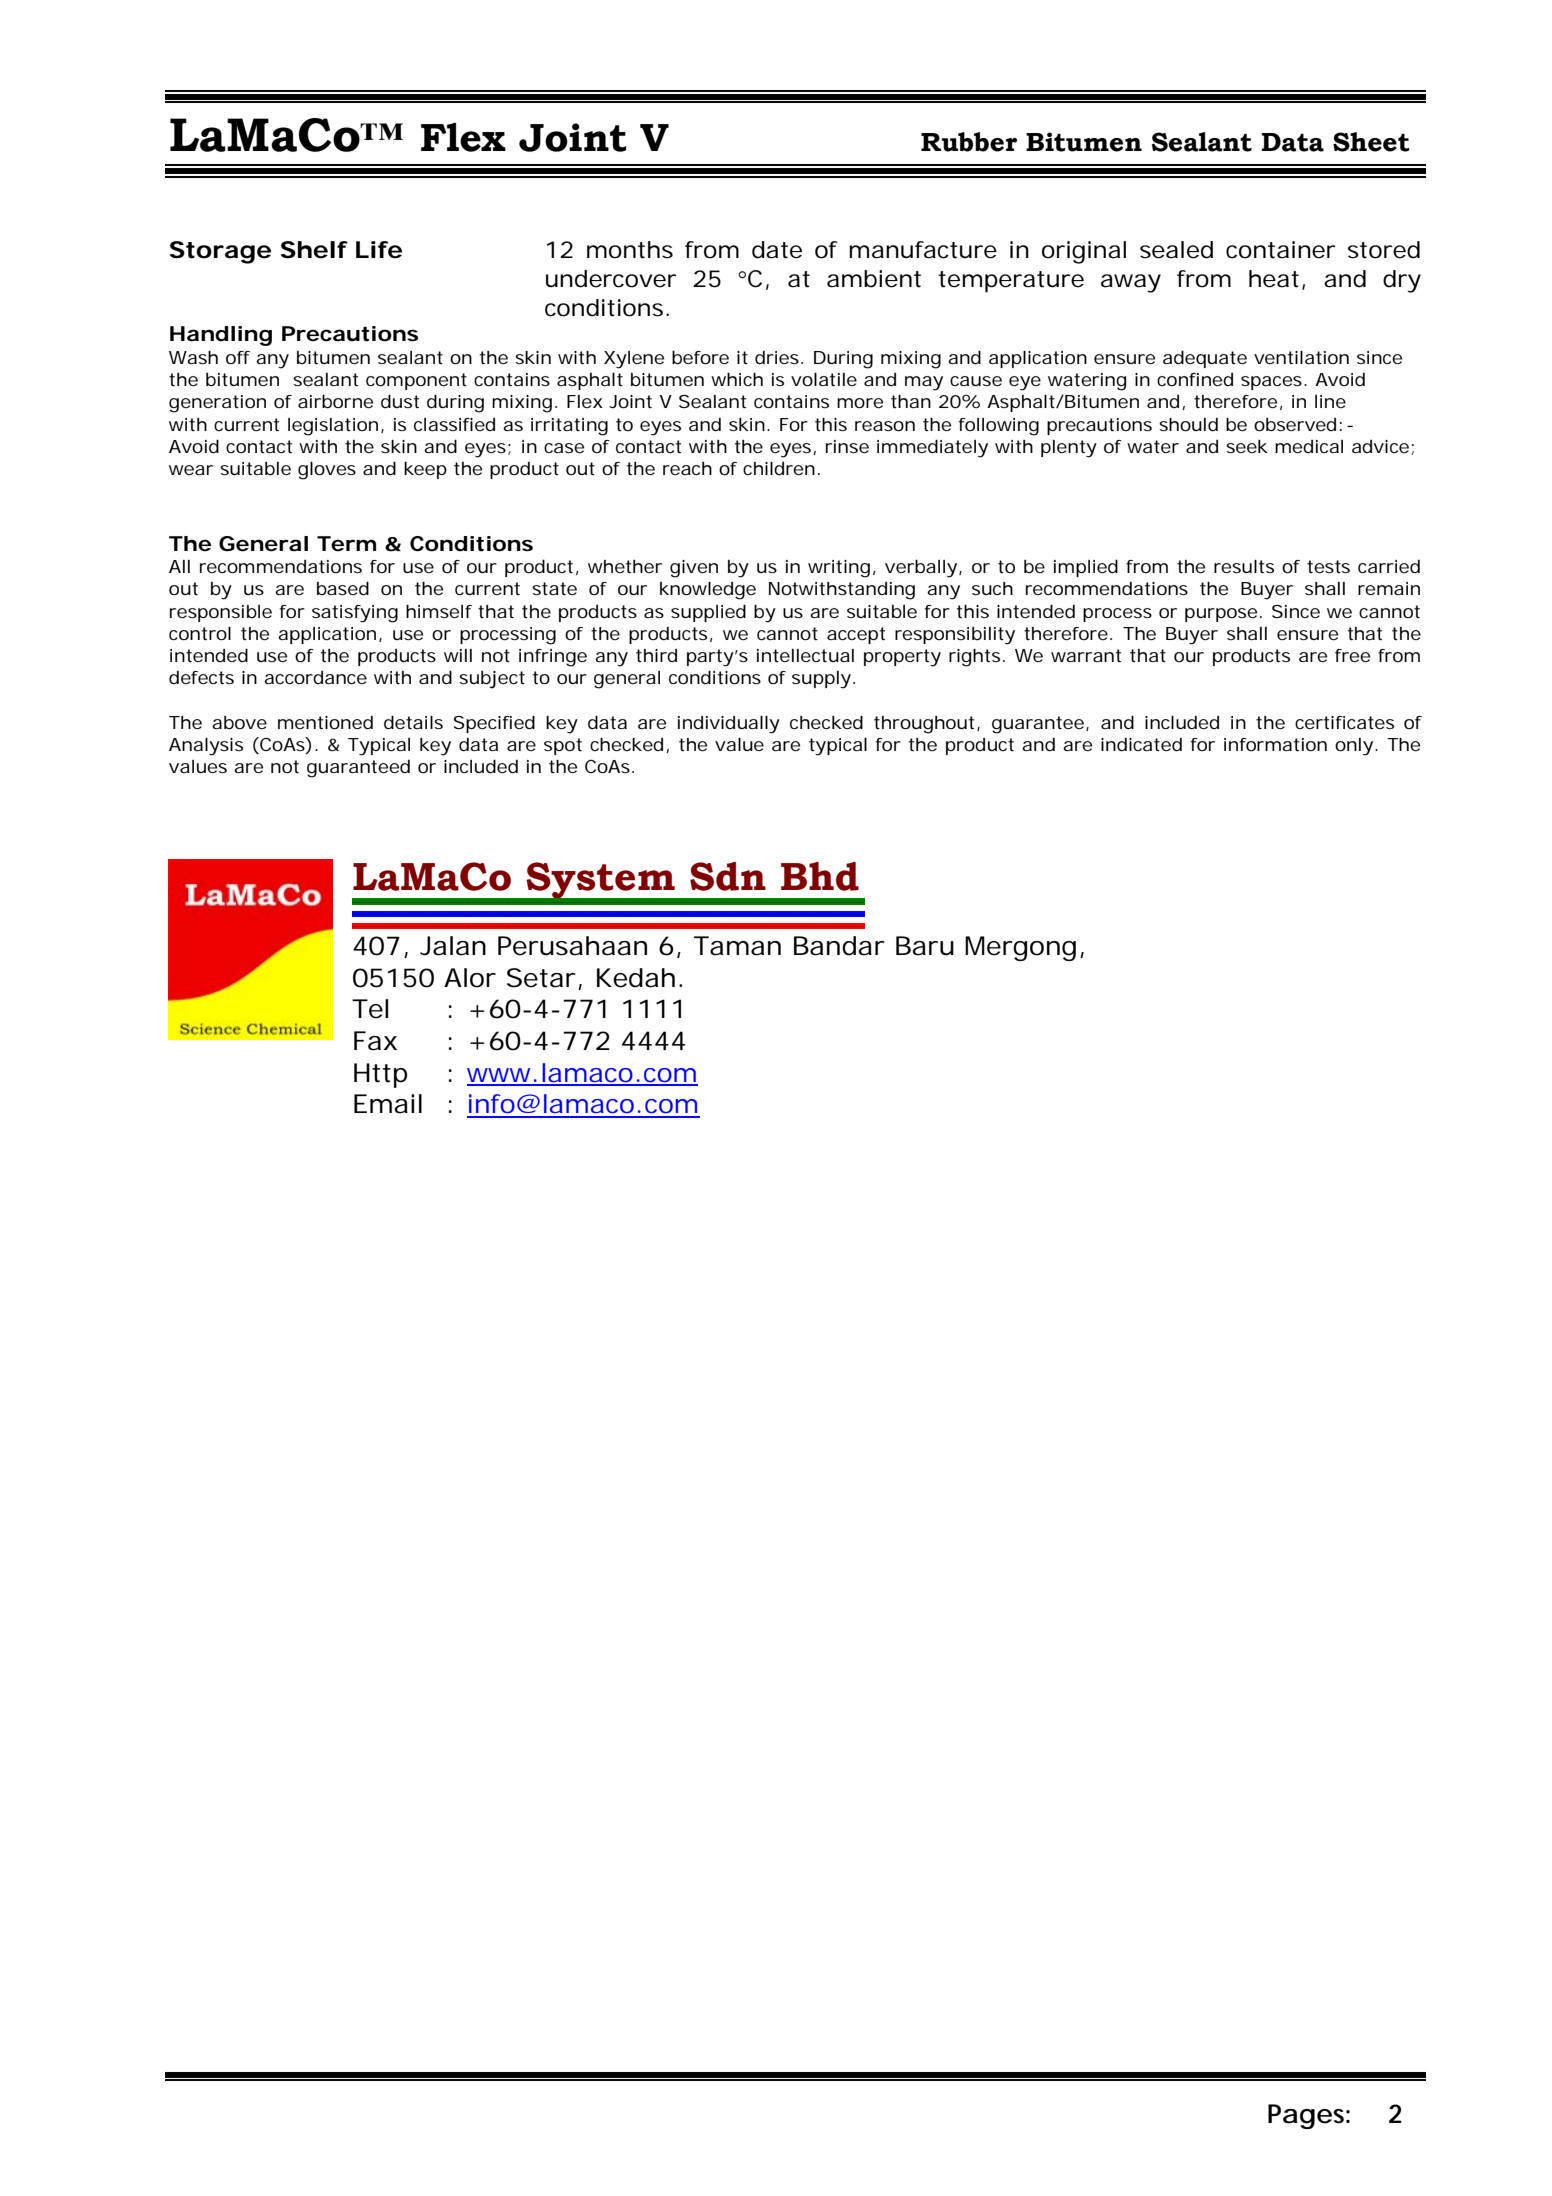 The width and height of the document is (1552, 2196). Describe the element at coordinates (1354, 747) in the document. I see `only` at that location.
